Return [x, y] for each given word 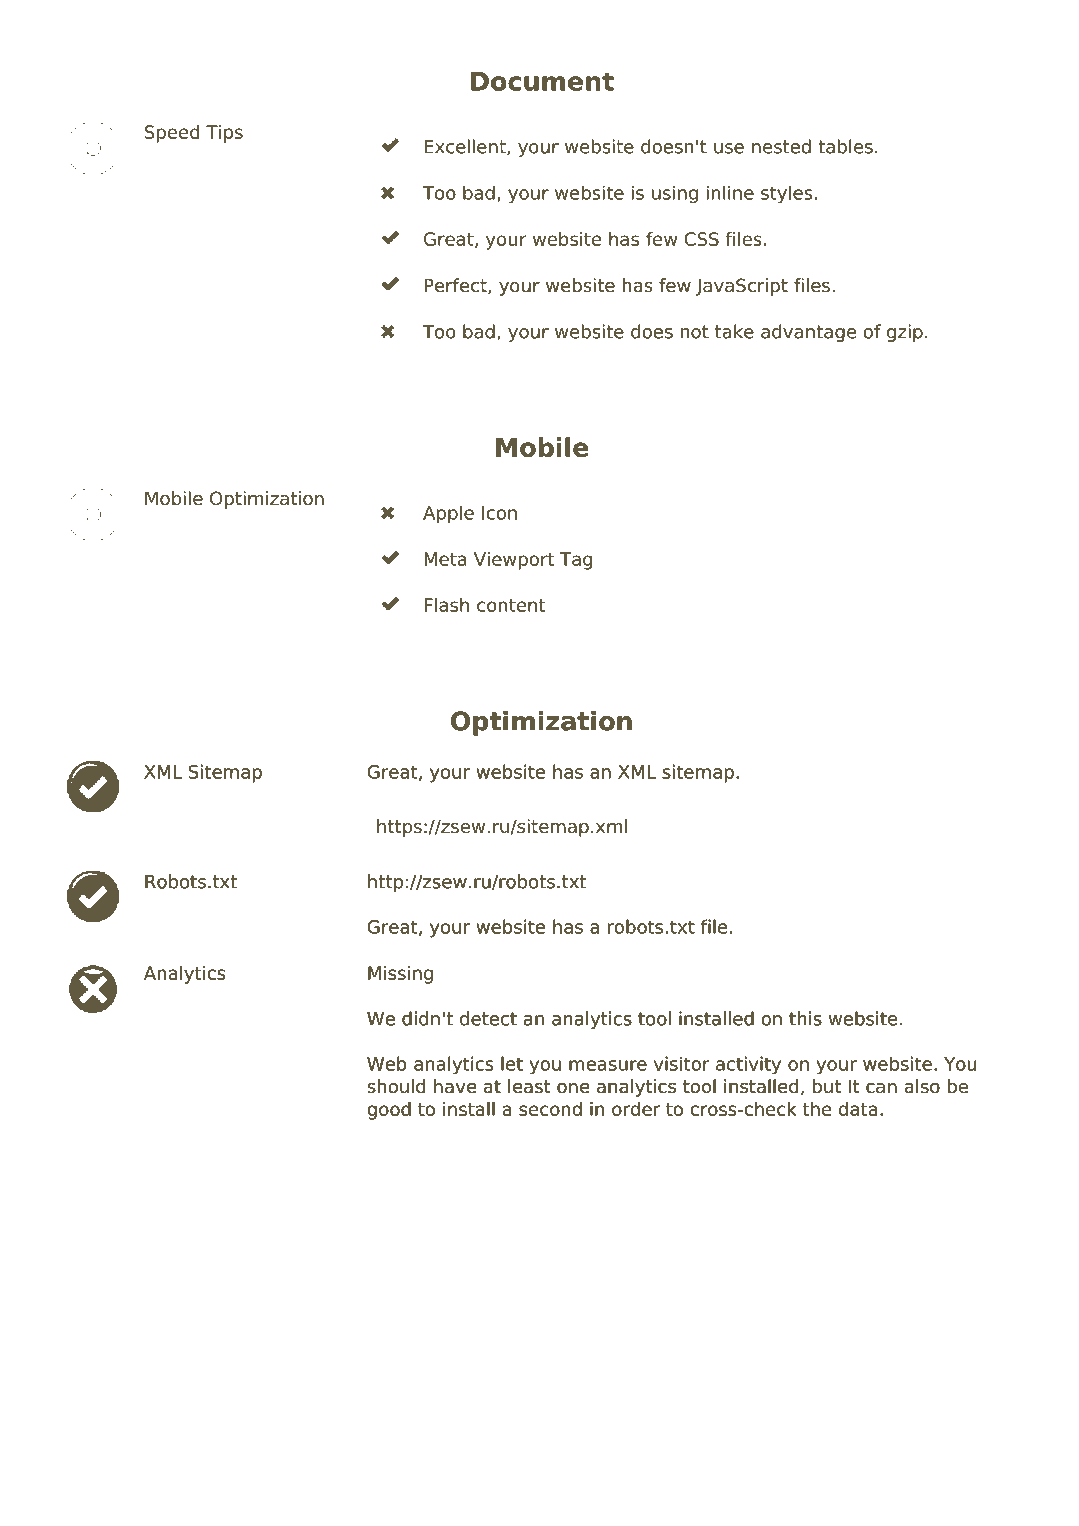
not [695, 332]
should [396, 1086]
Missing [400, 975]
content [511, 605]
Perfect [456, 286]
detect [488, 1018]
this [805, 1018]
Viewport [514, 561]
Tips [224, 134]
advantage [808, 333]
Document [542, 81]
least [529, 1086]
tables [846, 146]
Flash [446, 605]
